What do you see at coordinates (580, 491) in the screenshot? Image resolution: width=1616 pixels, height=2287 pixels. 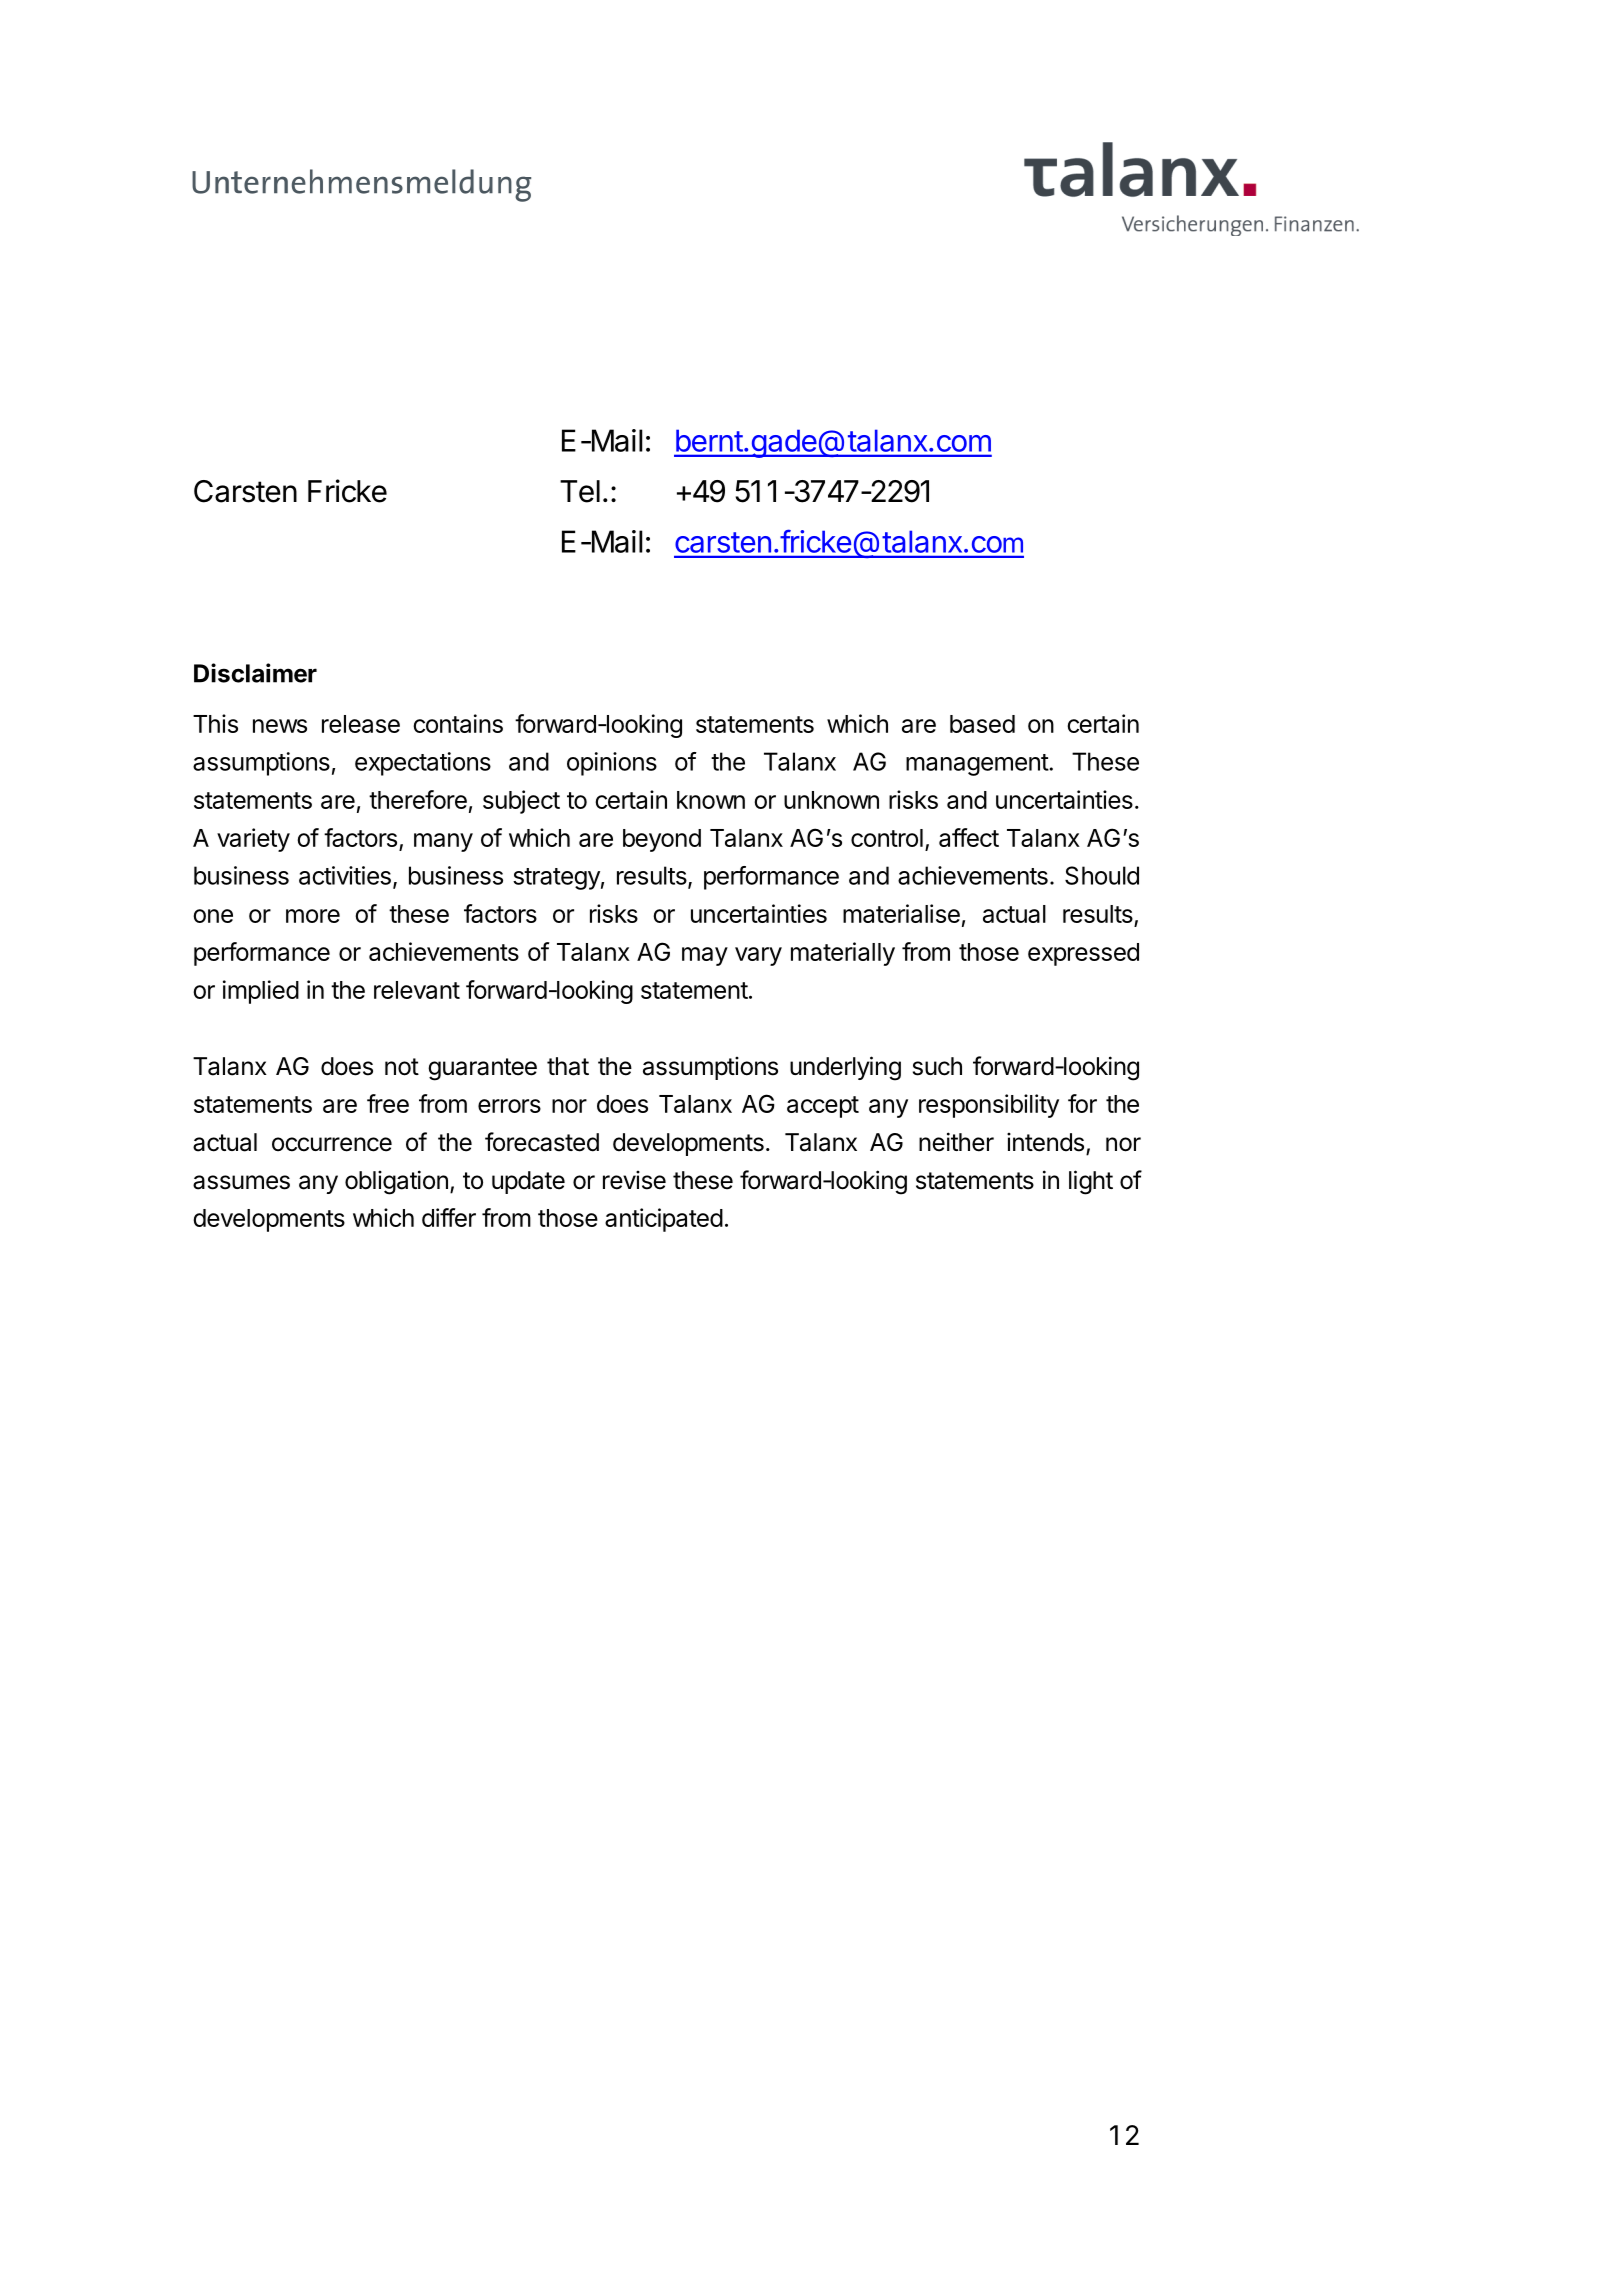 I see `Tel` at bounding box center [580, 491].
